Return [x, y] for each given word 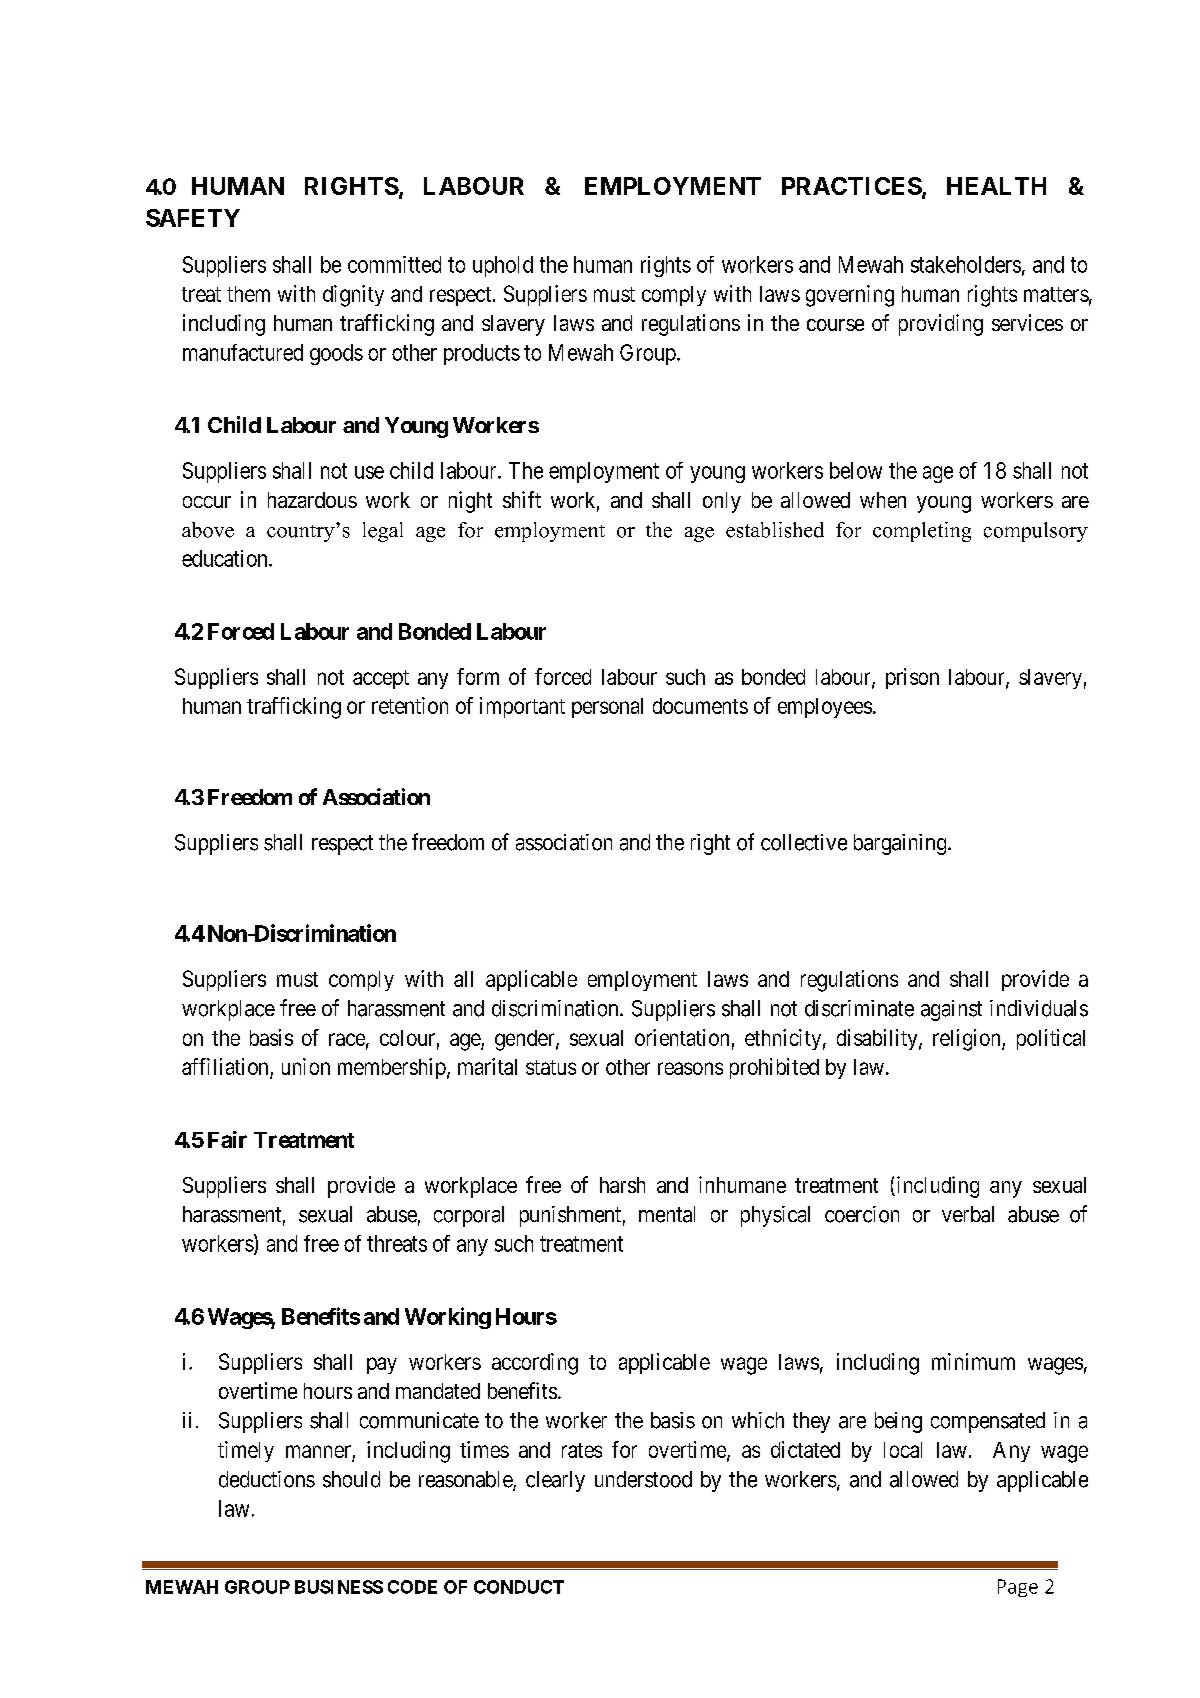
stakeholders [966, 264]
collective [804, 842]
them [248, 294]
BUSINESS [339, 1587]
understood [643, 1479]
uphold [503, 266]
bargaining [901, 844]
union [306, 1066]
